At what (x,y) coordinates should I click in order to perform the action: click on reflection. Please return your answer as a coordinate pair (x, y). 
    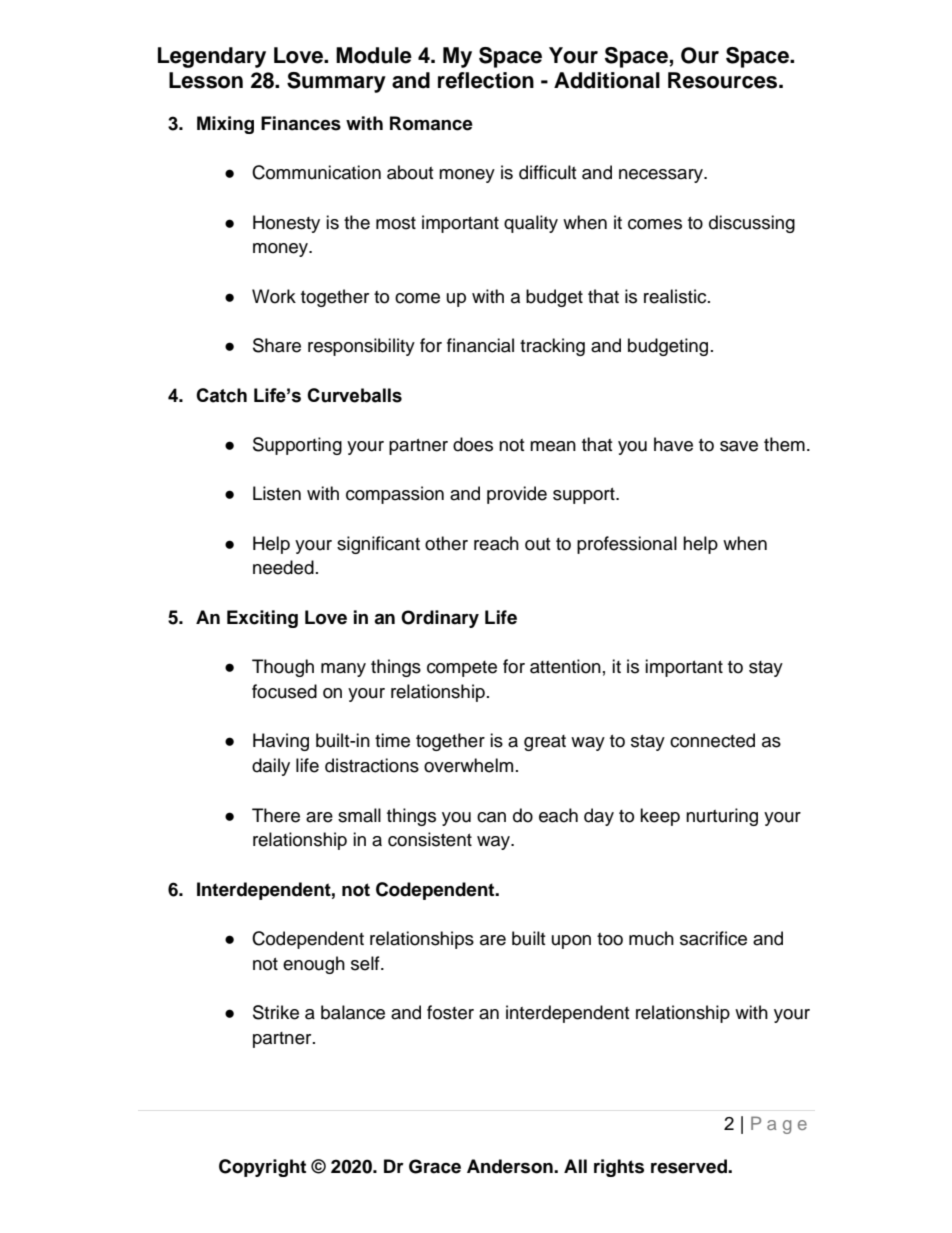
    Looking at the image, I should click on (486, 80).
